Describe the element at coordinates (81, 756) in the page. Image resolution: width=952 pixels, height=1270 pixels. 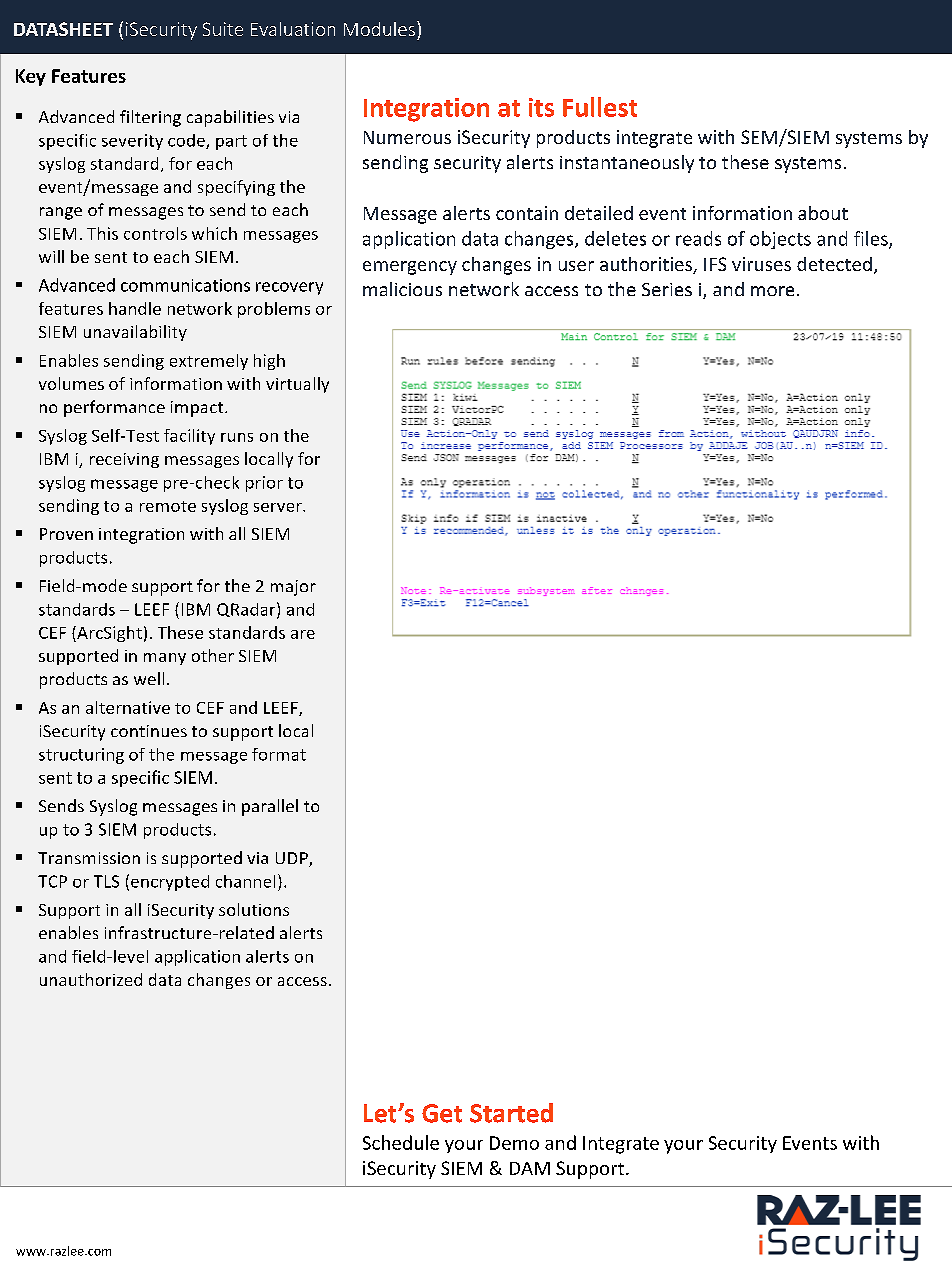
I see `structuring` at that location.
